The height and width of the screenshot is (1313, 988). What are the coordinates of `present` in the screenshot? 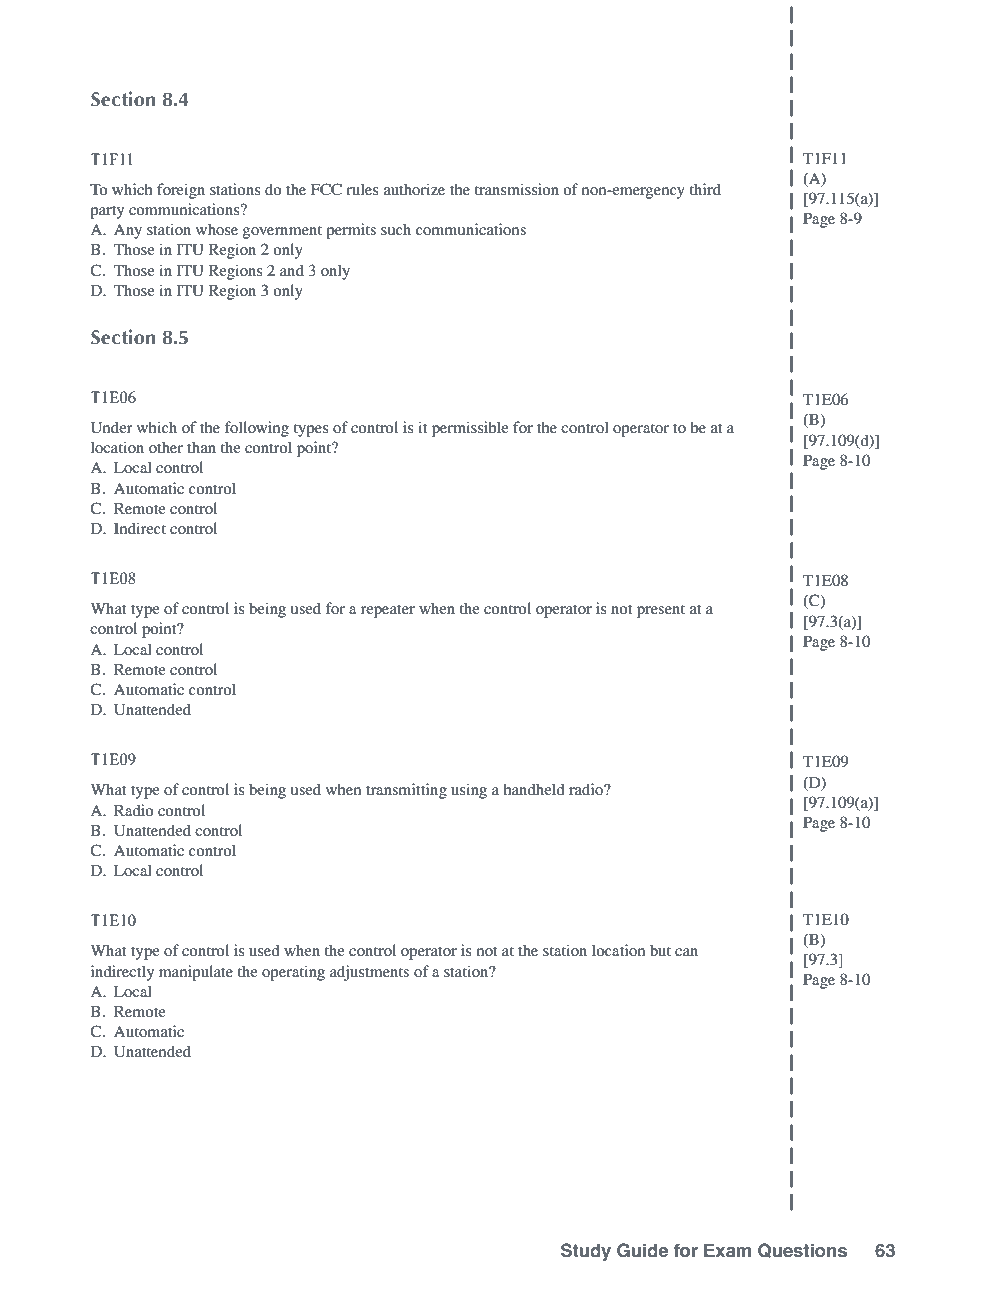 It's located at (661, 611).
